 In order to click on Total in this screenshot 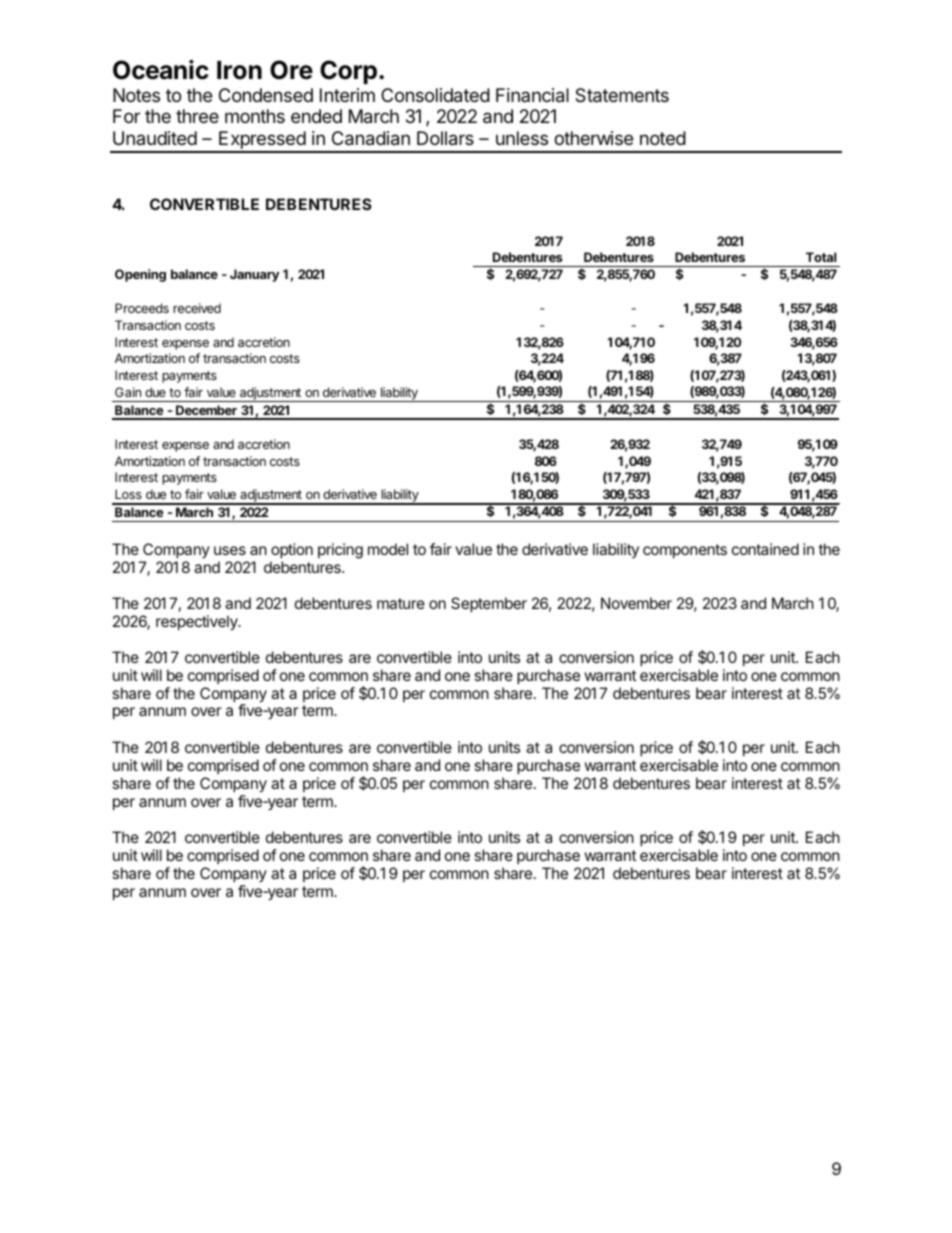, I will do `click(821, 257)`.
